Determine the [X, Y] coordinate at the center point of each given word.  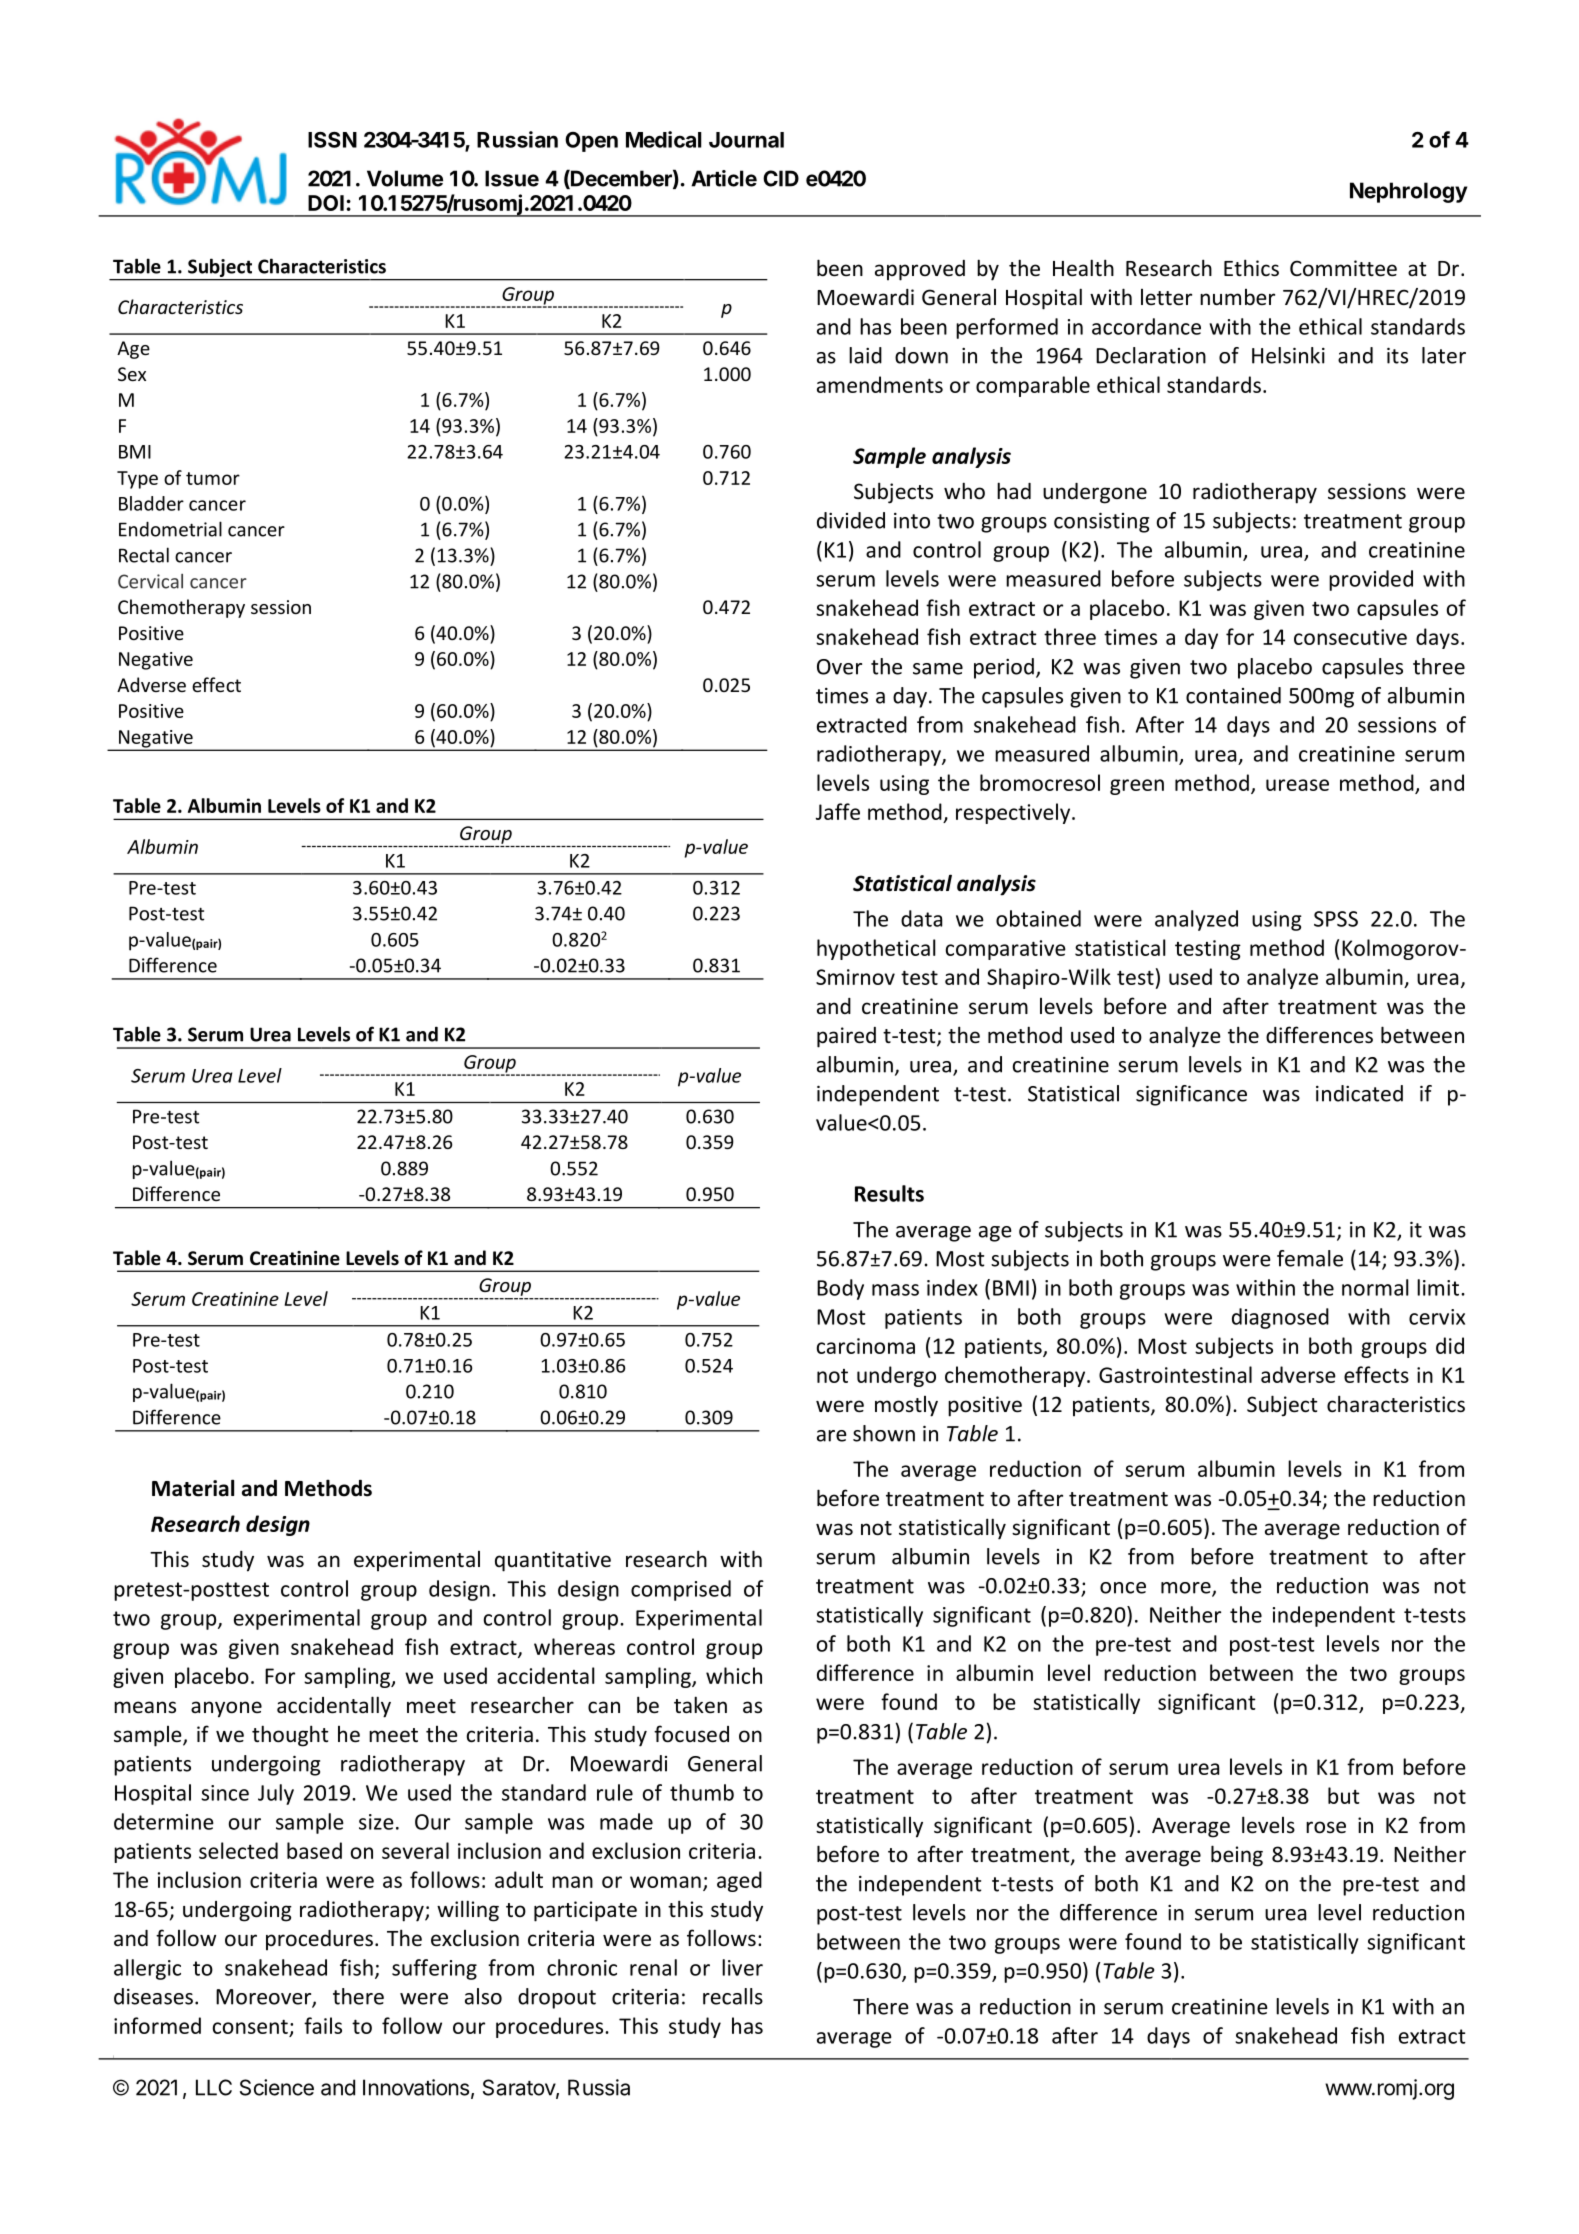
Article [724, 178]
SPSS [1336, 919]
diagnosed [1280, 1318]
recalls [733, 1996]
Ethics [1251, 268]
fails [323, 2025]
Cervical [150, 581]
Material [193, 1488]
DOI [326, 203]
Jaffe [838, 811]
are [832, 1436]
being [1237, 1856]
